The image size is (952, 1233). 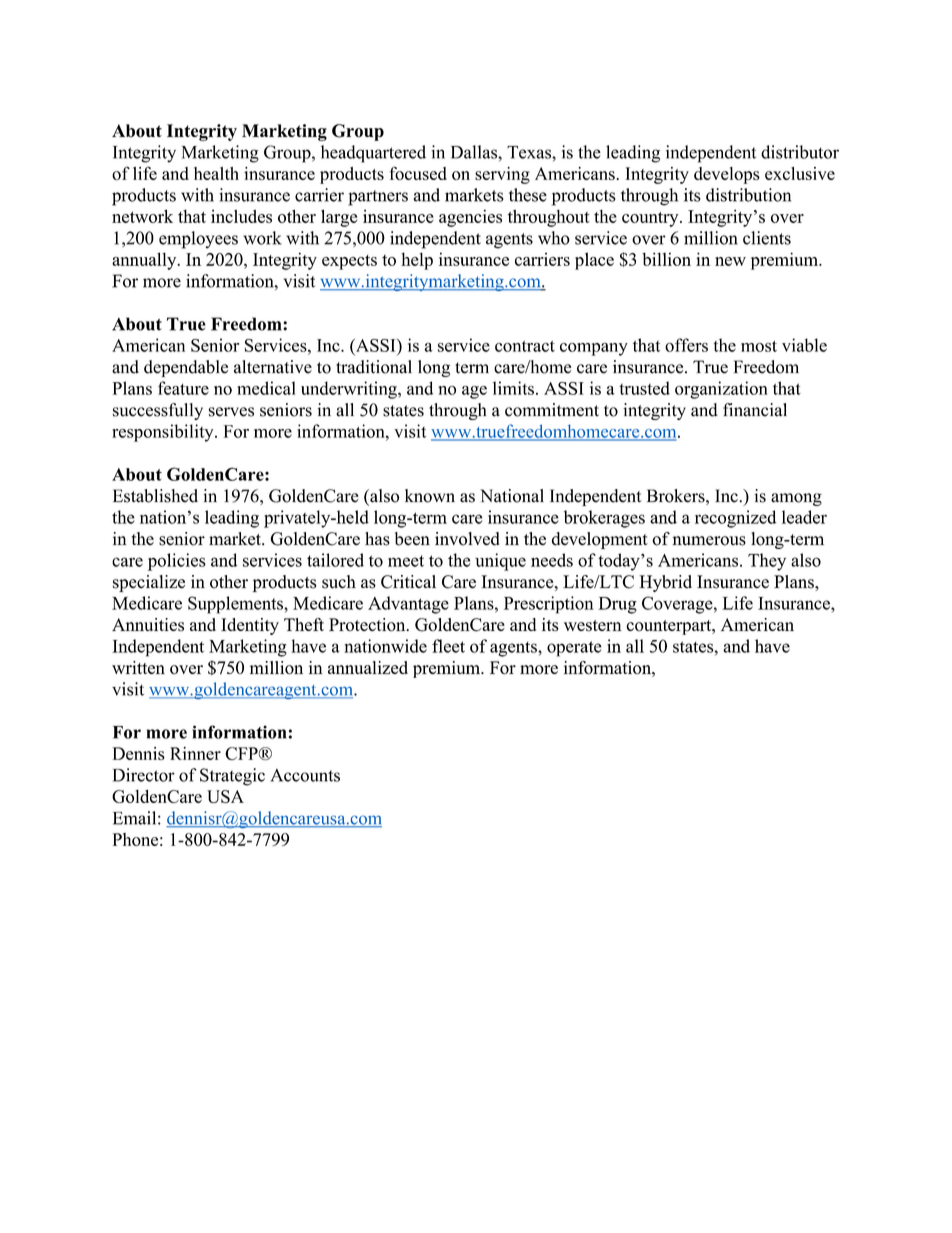 I want to click on health, so click(x=216, y=173).
